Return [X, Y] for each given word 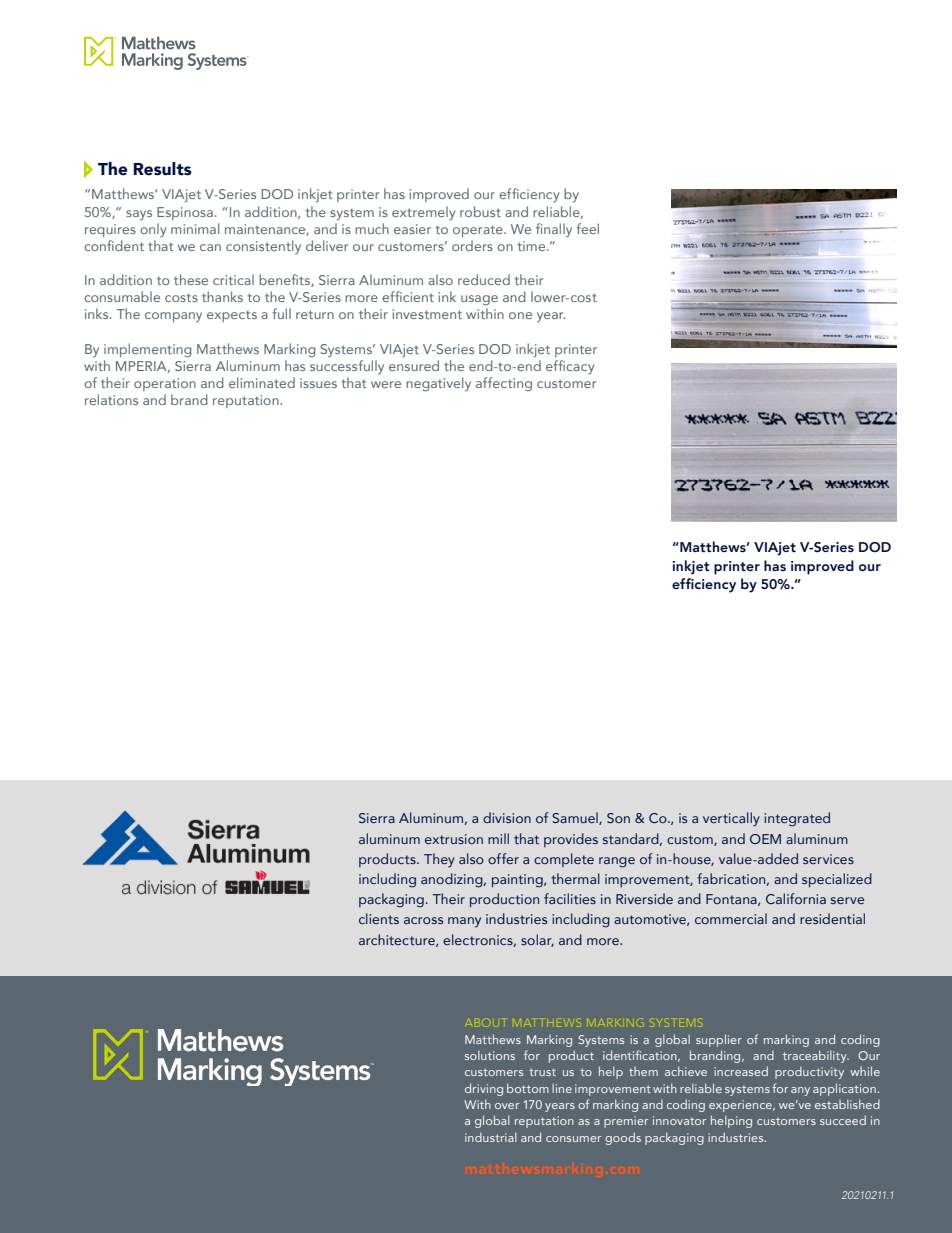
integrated [797, 819]
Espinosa [185, 213]
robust [480, 211]
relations [111, 399]
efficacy [570, 367]
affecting [504, 384]
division [507, 817]
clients [379, 918]
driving [484, 1089]
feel [588, 228]
